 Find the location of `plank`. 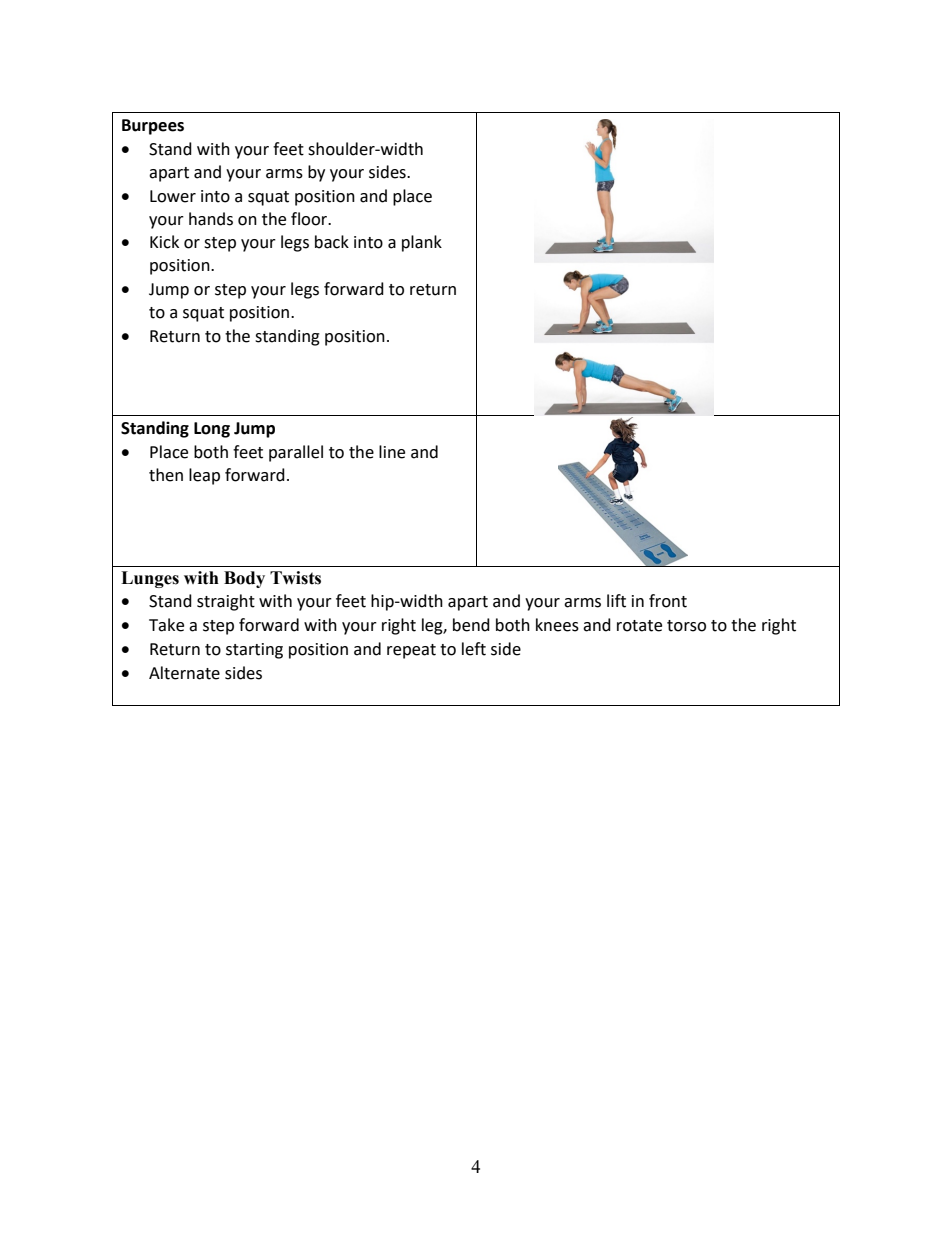

plank is located at coordinates (422, 243).
